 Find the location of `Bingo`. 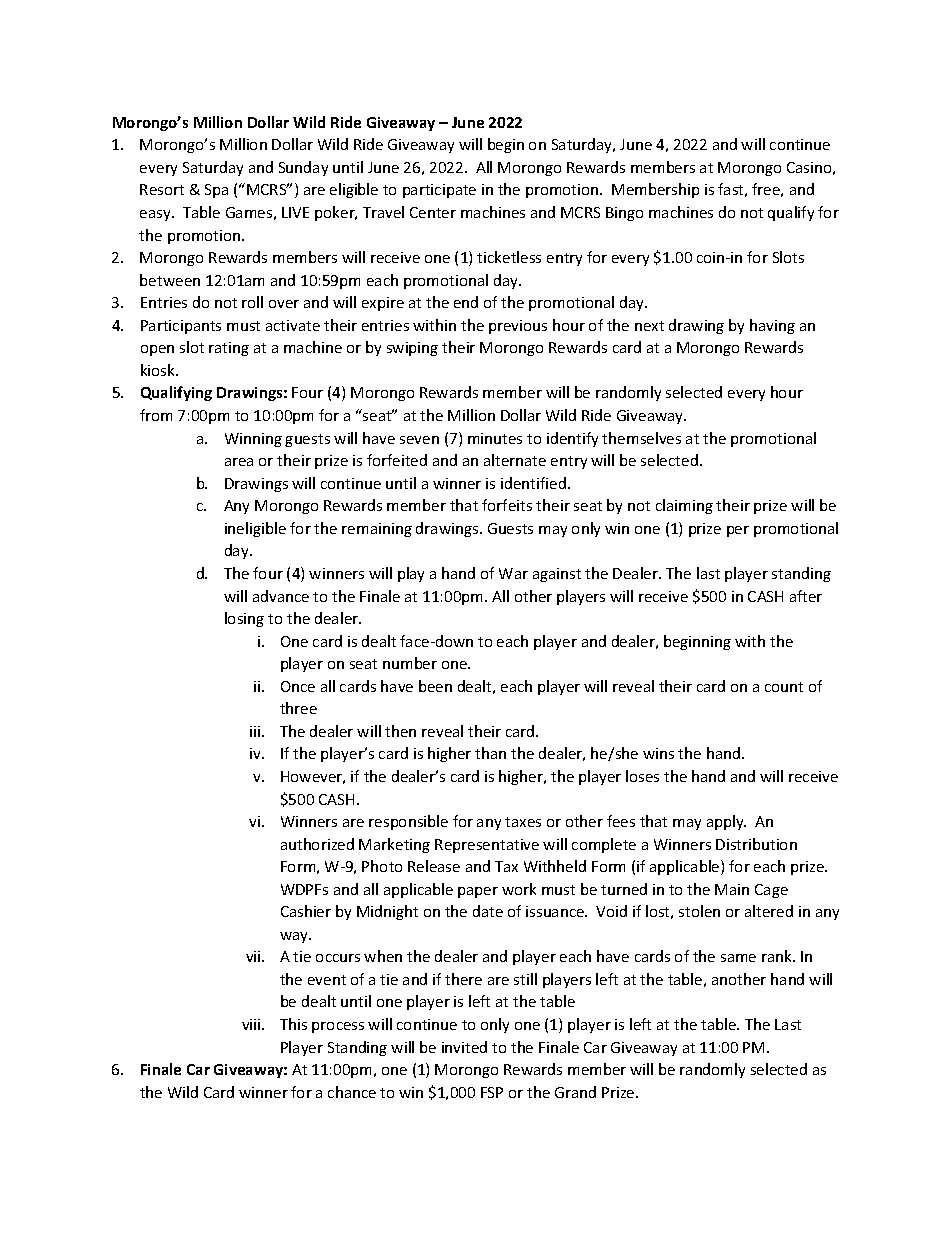

Bingo is located at coordinates (624, 214).
